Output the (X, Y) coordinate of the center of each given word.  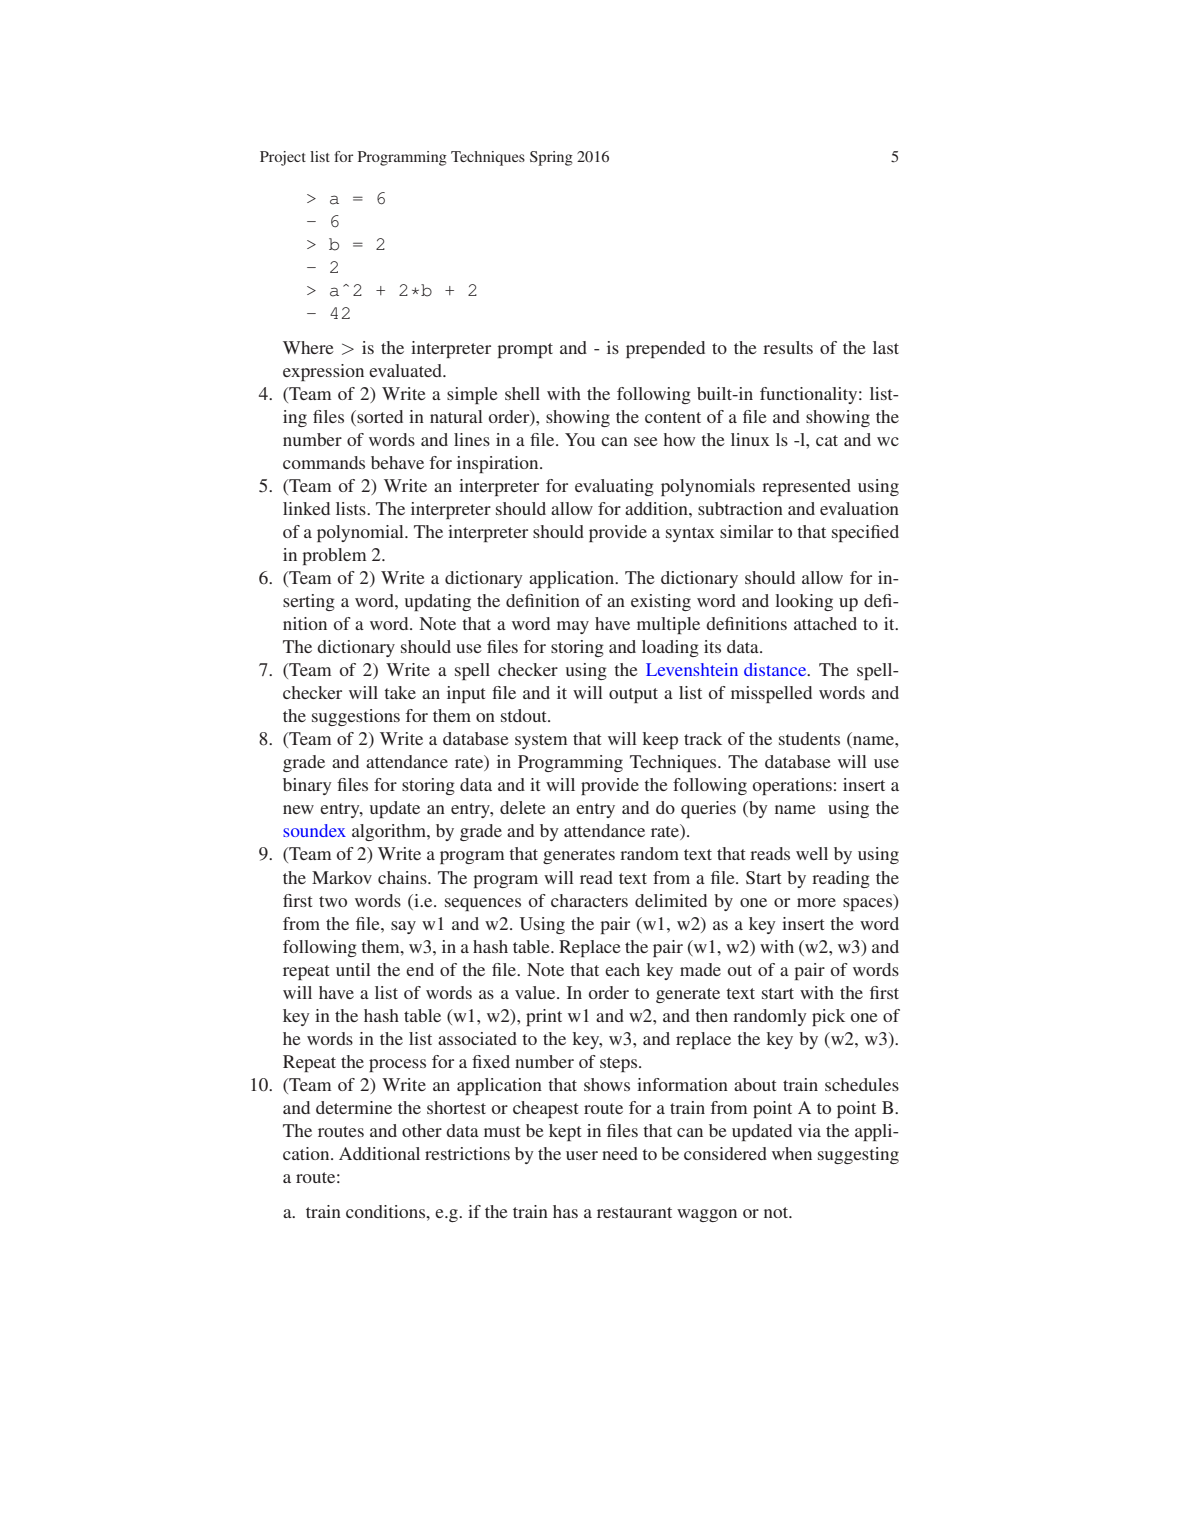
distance (776, 669)
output (633, 695)
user (582, 1155)
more (816, 902)
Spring (551, 158)
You (580, 439)
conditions (387, 1211)
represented (806, 487)
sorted (379, 416)
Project (283, 158)
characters (589, 900)
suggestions (356, 717)
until (353, 969)
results (788, 347)
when (792, 1153)
